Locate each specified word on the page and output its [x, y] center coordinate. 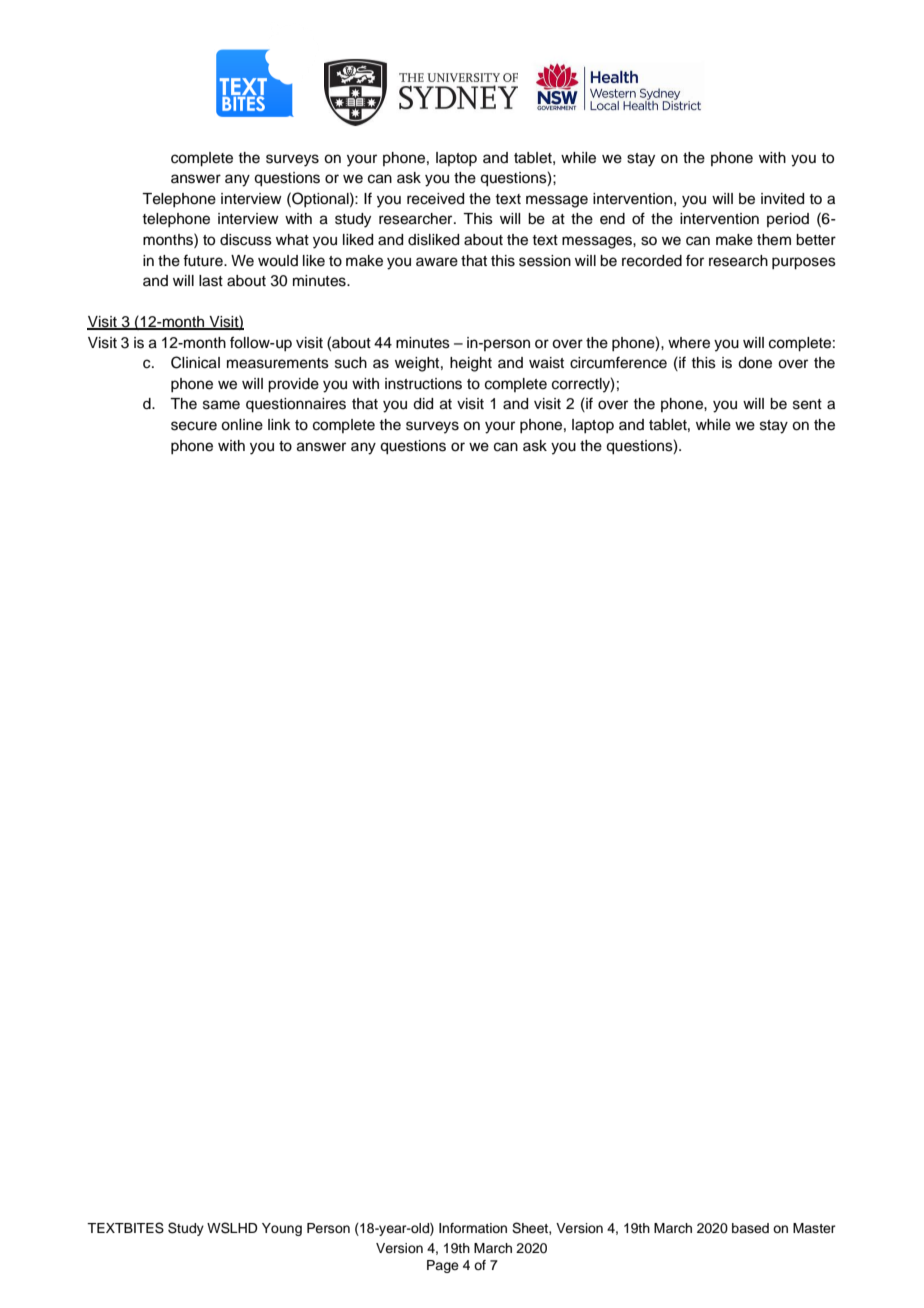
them [774, 240]
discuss [246, 240]
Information [473, 1228]
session [545, 261]
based [750, 1228]
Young [282, 1229]
